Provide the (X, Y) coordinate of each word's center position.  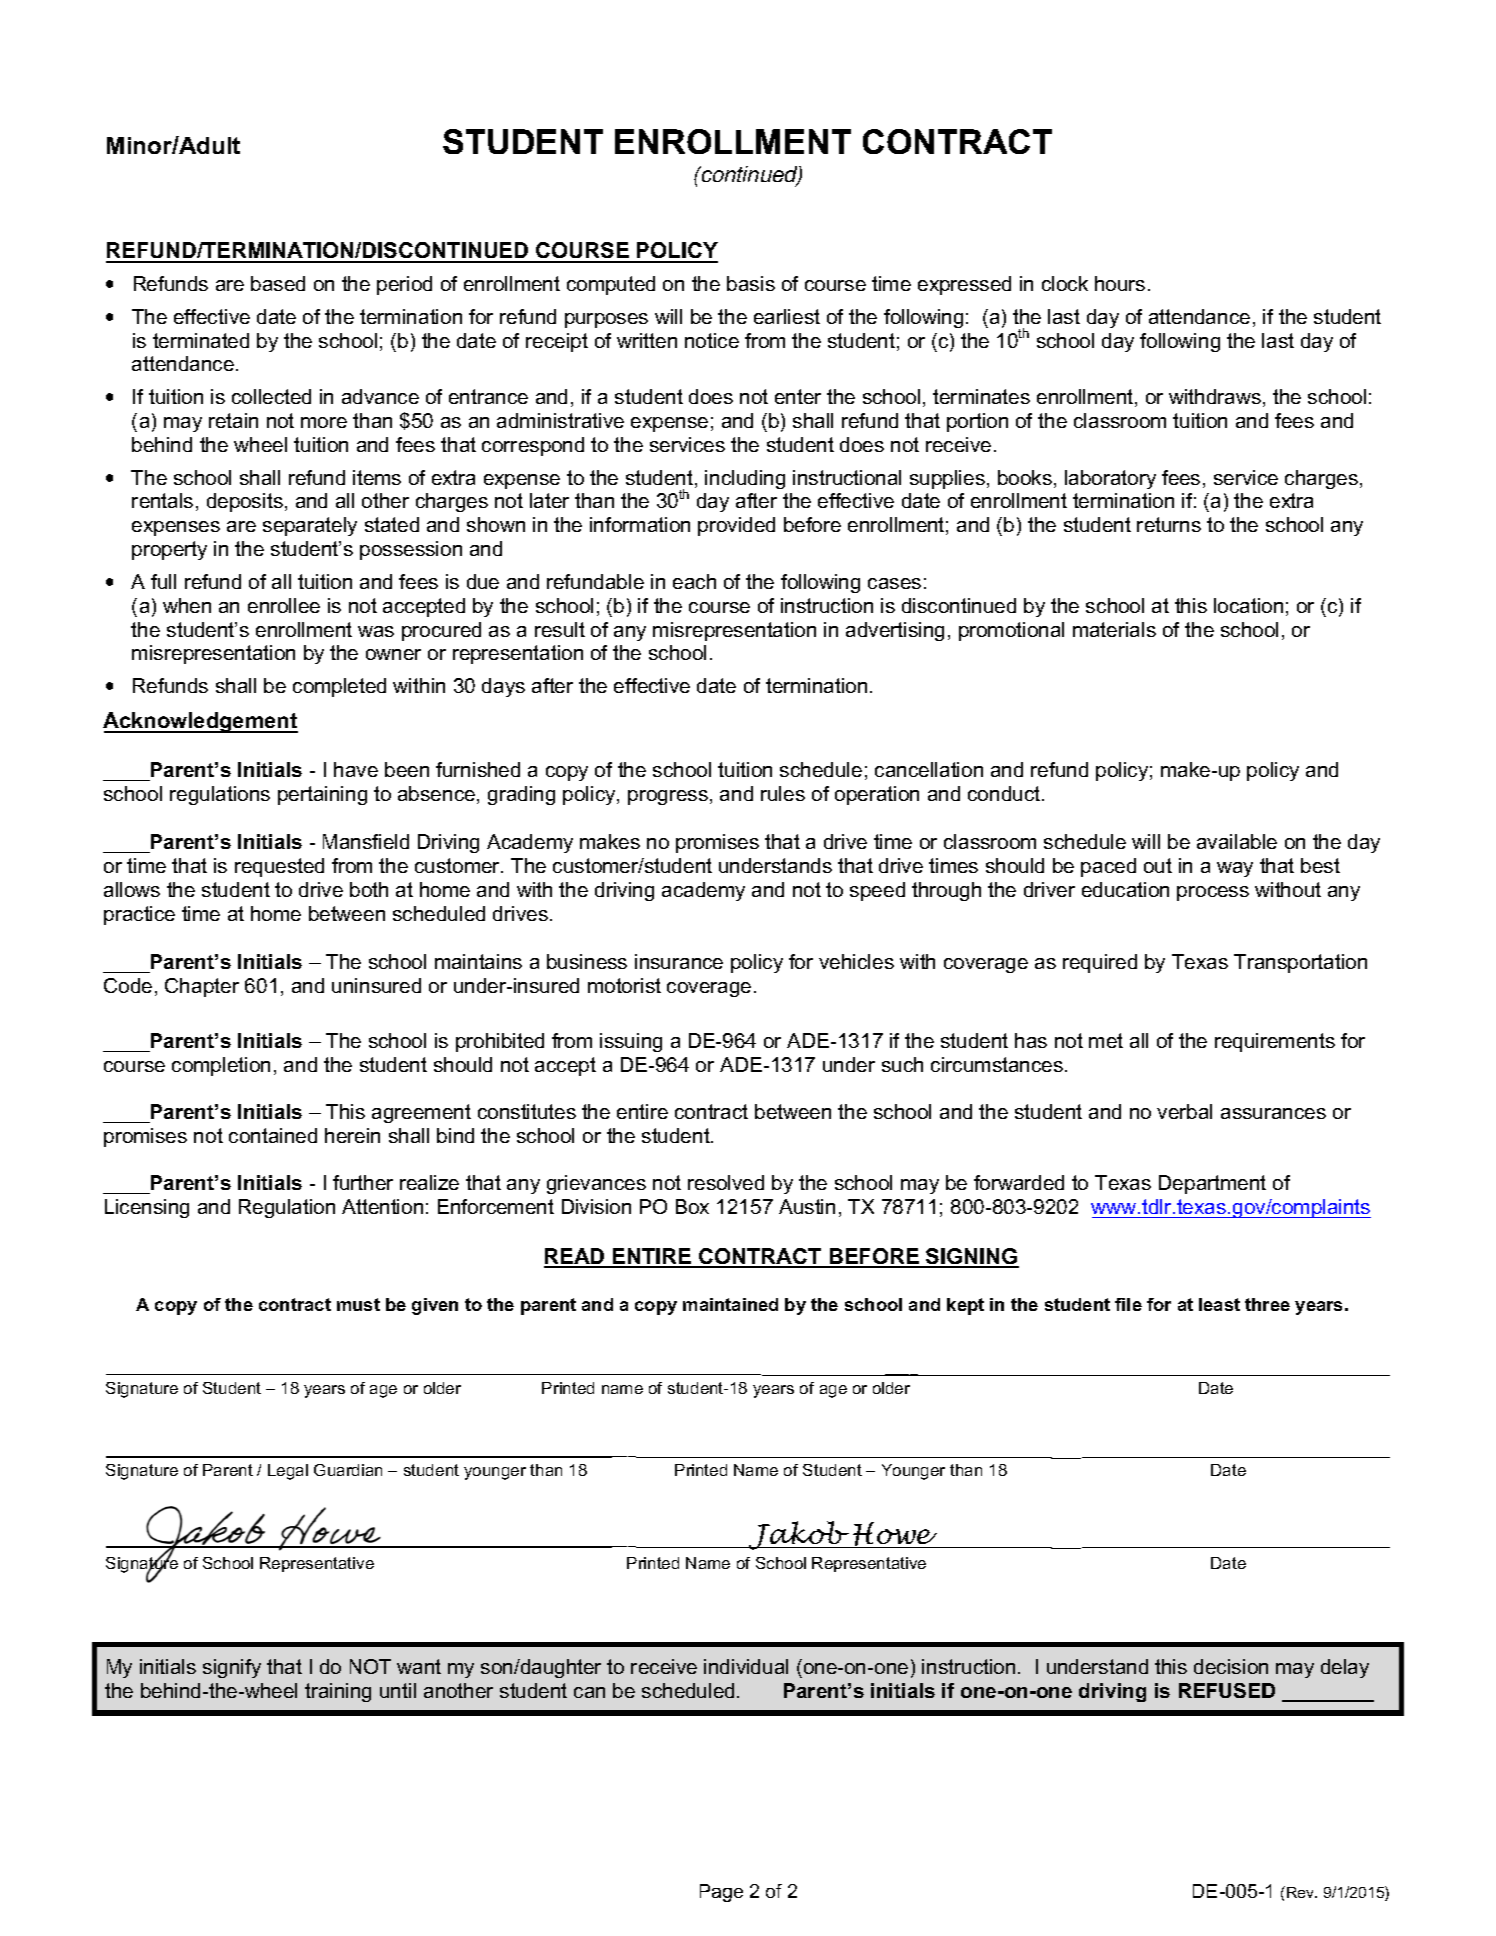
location (1248, 605)
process (1213, 893)
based (278, 283)
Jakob (799, 1535)
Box (692, 1206)
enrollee (284, 605)
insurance (679, 961)
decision (1231, 1666)
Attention (382, 1206)
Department (1212, 1184)
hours (1120, 283)
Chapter (202, 987)
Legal (288, 1472)
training (338, 1692)
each (694, 581)
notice (712, 340)
